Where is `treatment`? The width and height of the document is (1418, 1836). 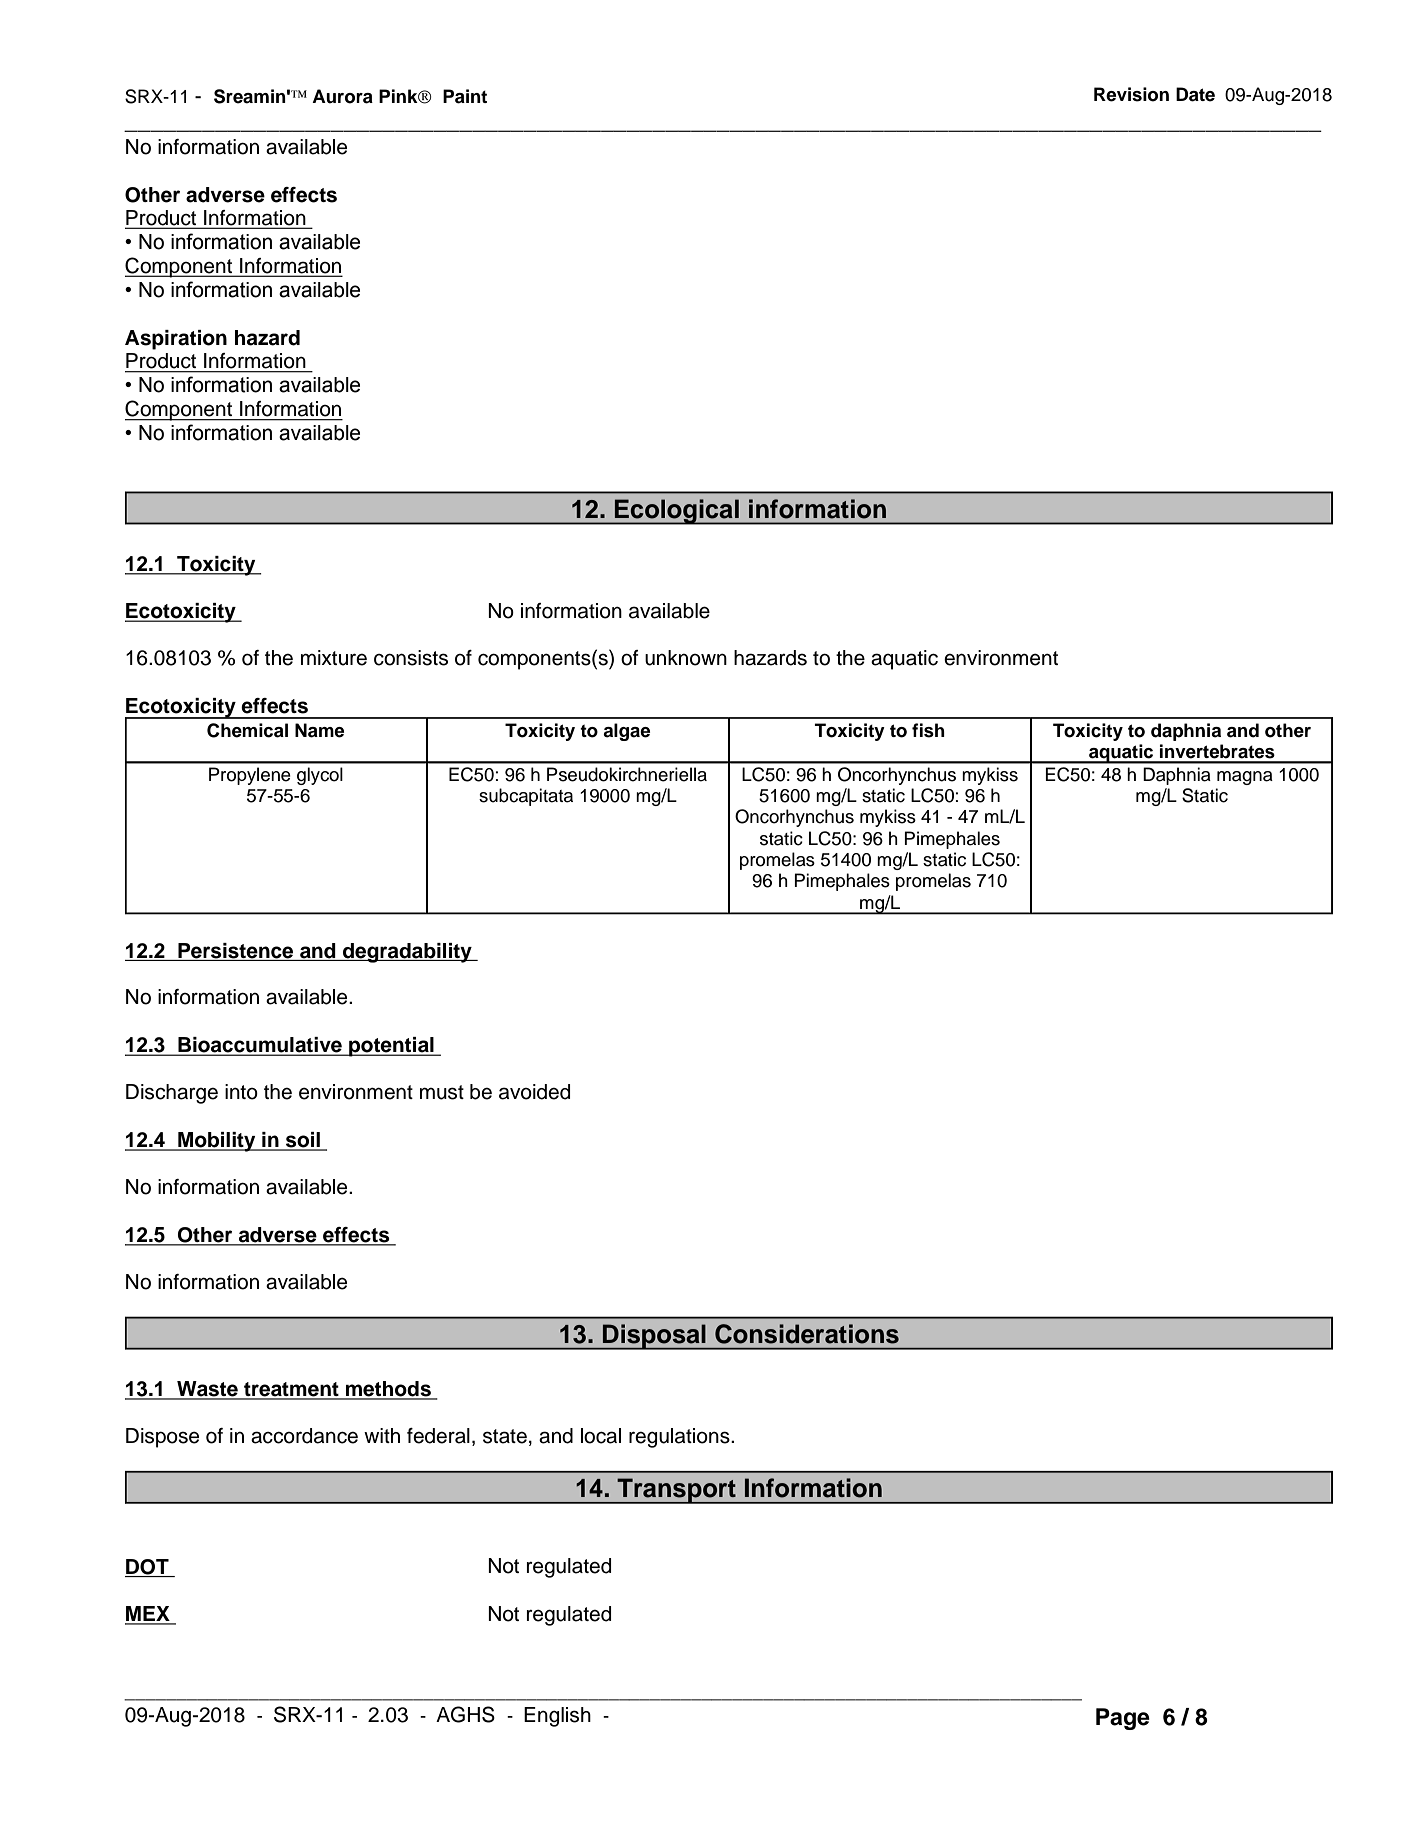
treatment is located at coordinates (291, 1390).
